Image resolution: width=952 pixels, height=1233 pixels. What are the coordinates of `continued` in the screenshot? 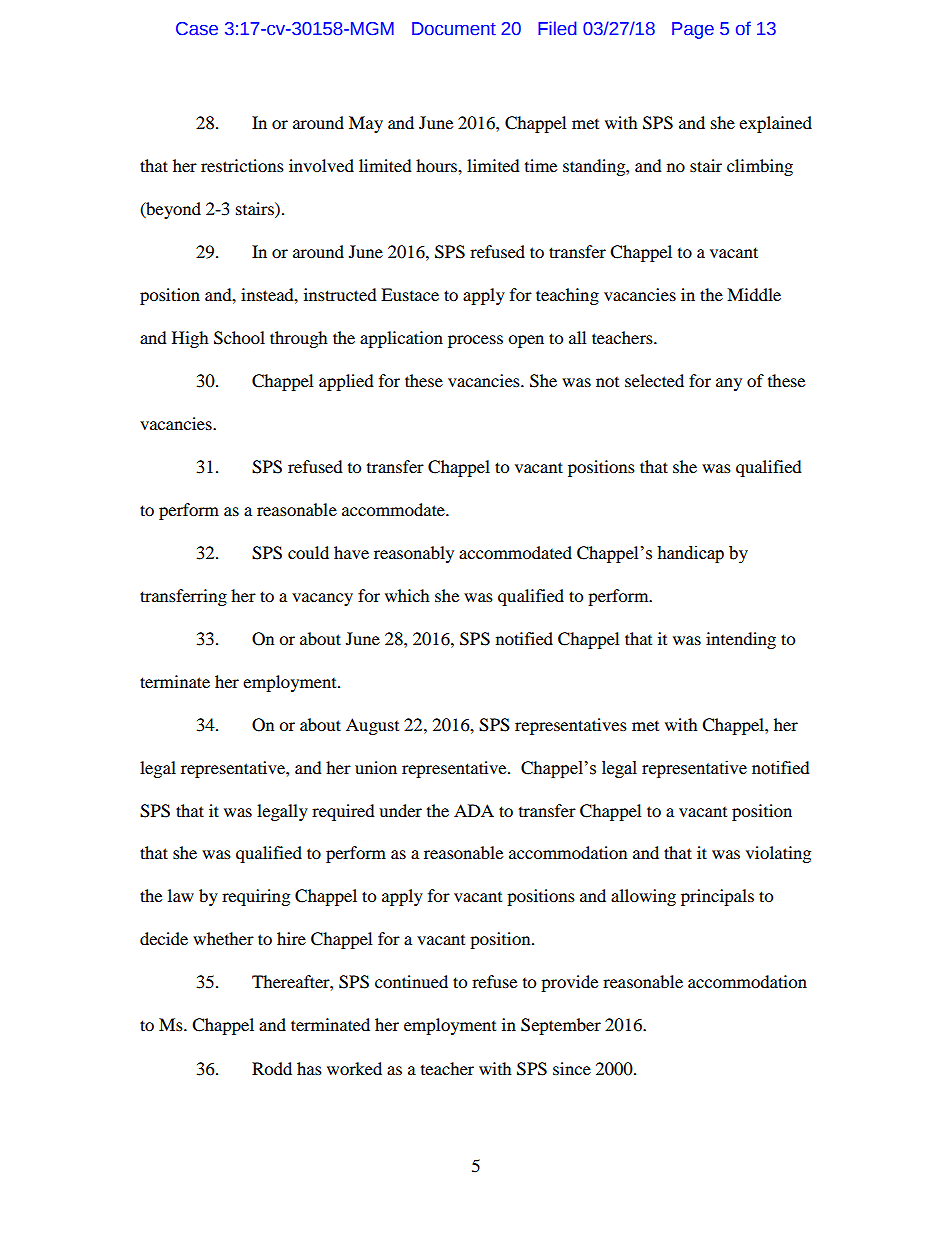 It's located at (411, 981).
